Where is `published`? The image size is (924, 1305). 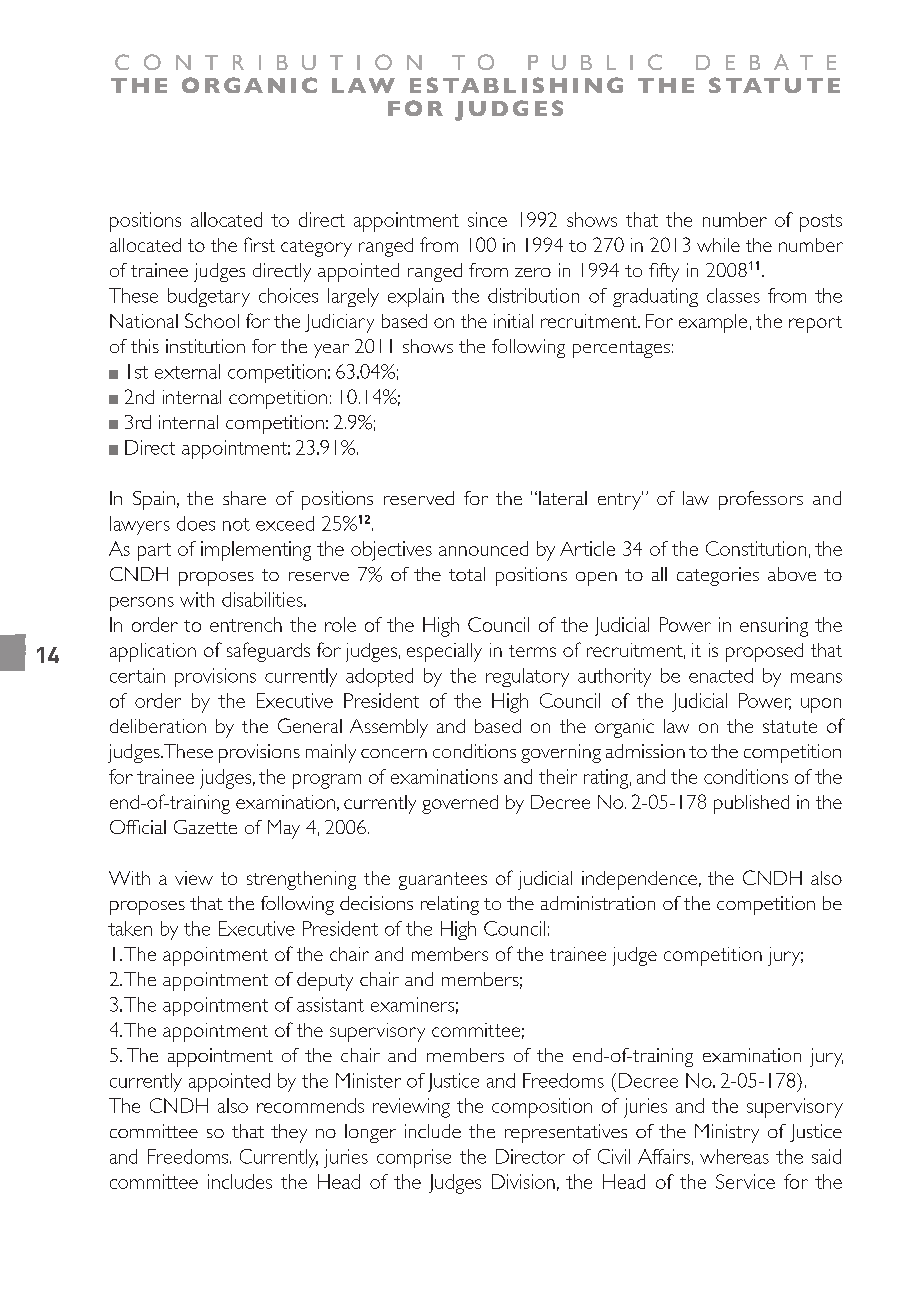 published is located at coordinates (751, 804).
